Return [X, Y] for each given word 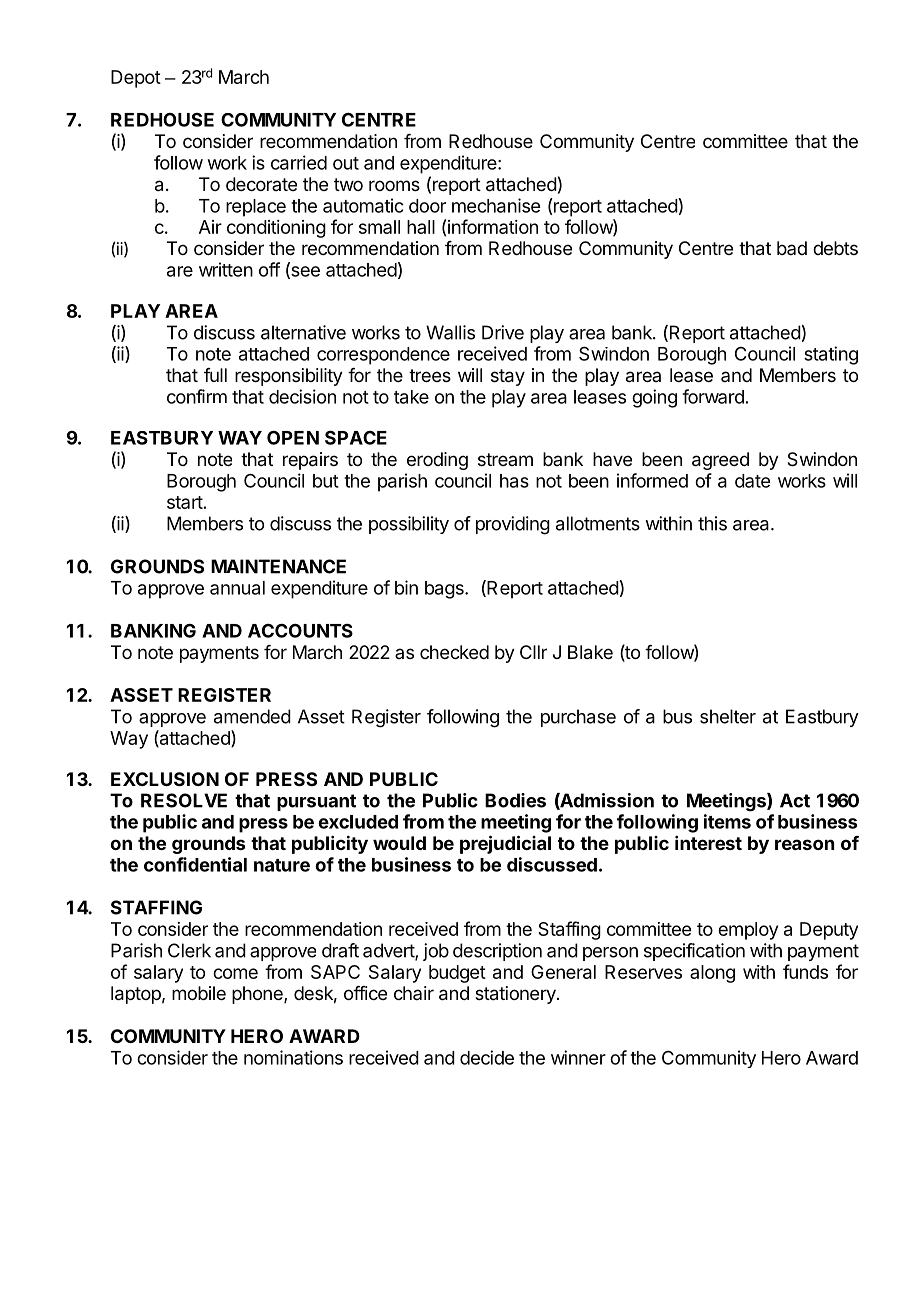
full [215, 375]
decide [487, 1057]
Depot [136, 79]
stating [831, 355]
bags [445, 590]
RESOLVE [184, 800]
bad [792, 248]
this [712, 523]
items [727, 821]
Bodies [515, 800]
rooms [394, 185]
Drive [503, 332]
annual [237, 588]
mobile [199, 993]
